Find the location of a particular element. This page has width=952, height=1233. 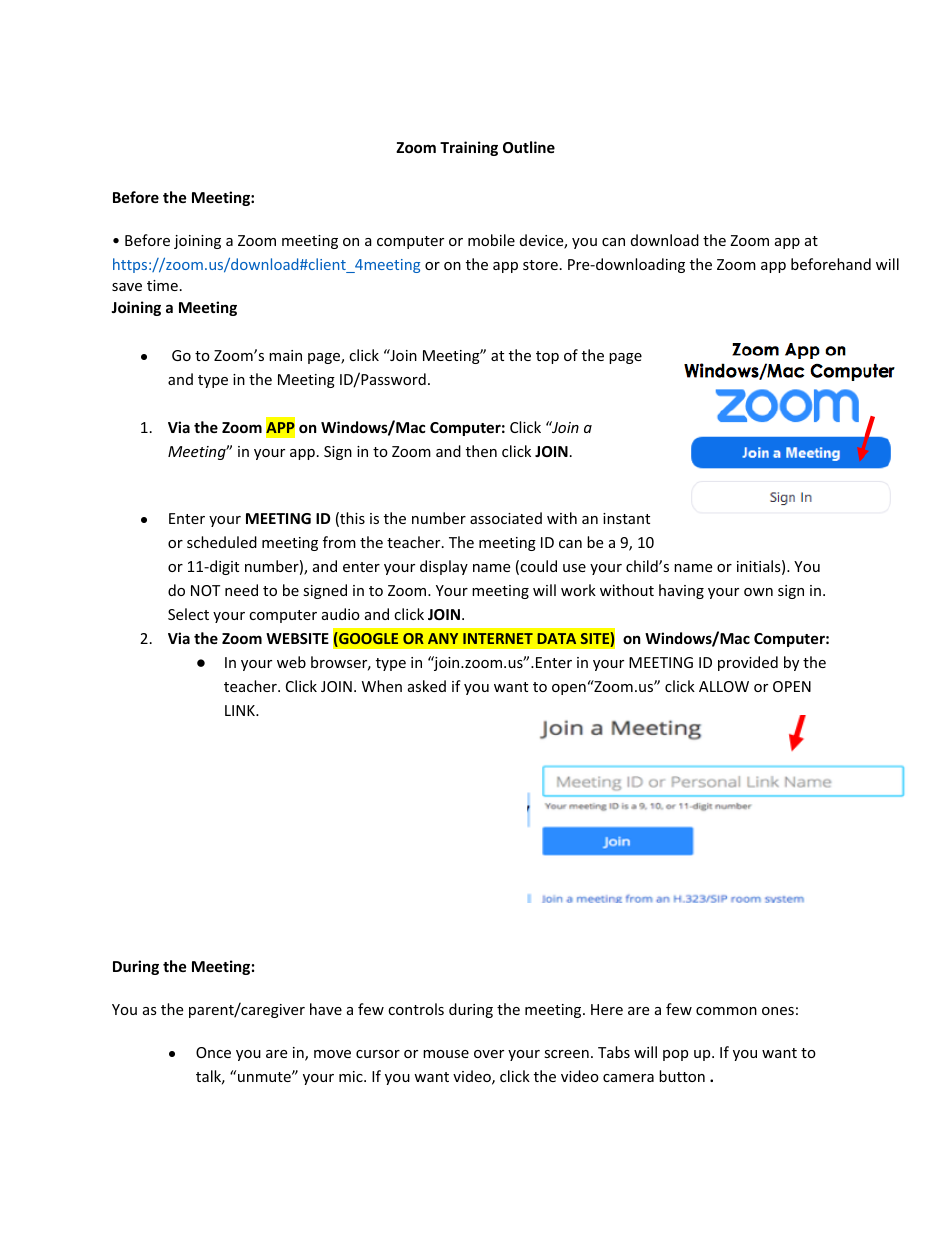

Outline is located at coordinates (529, 147).
